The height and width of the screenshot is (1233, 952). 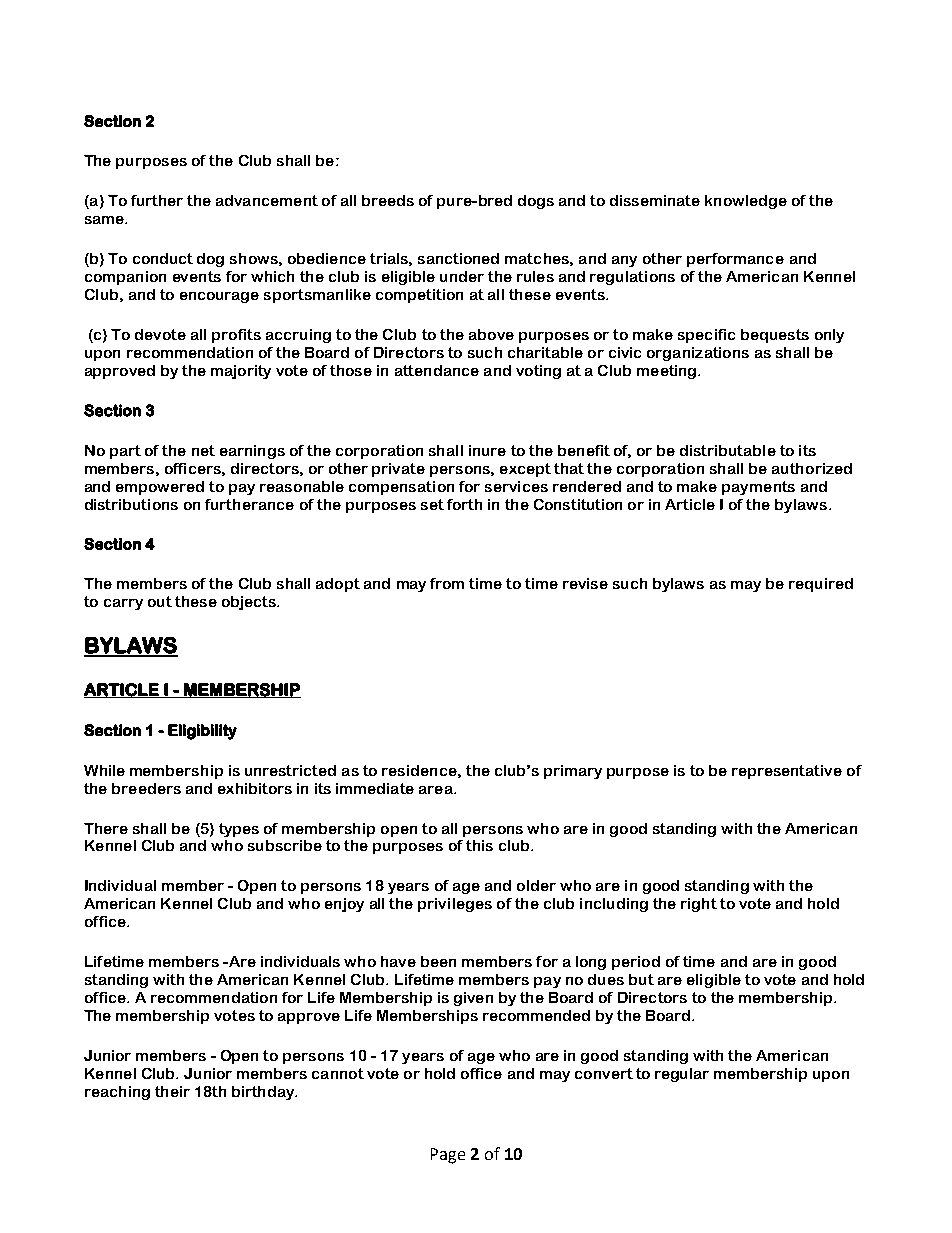 I want to click on Eligibility, so click(x=202, y=732).
